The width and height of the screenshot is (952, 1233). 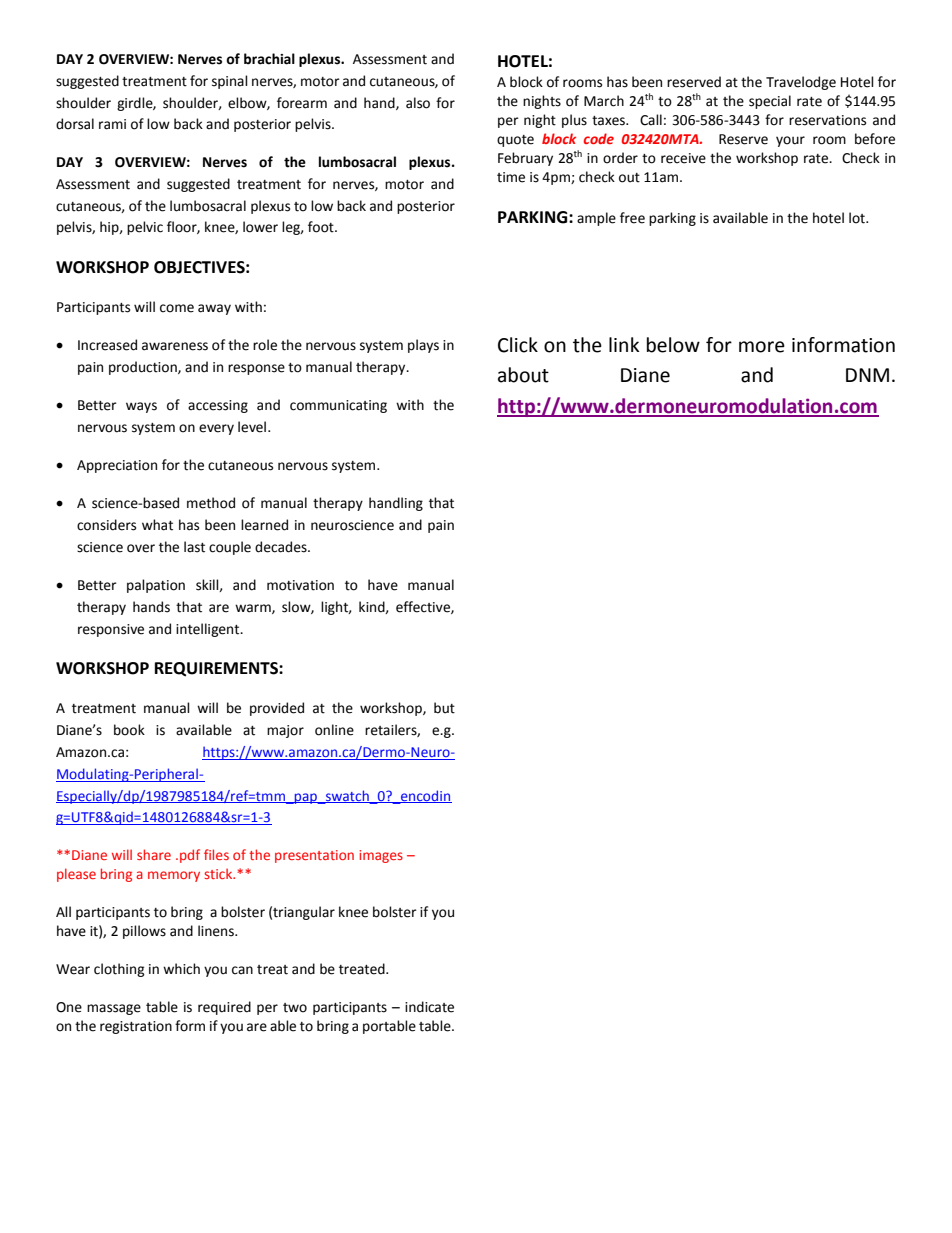 I want to click on about, so click(x=523, y=375).
